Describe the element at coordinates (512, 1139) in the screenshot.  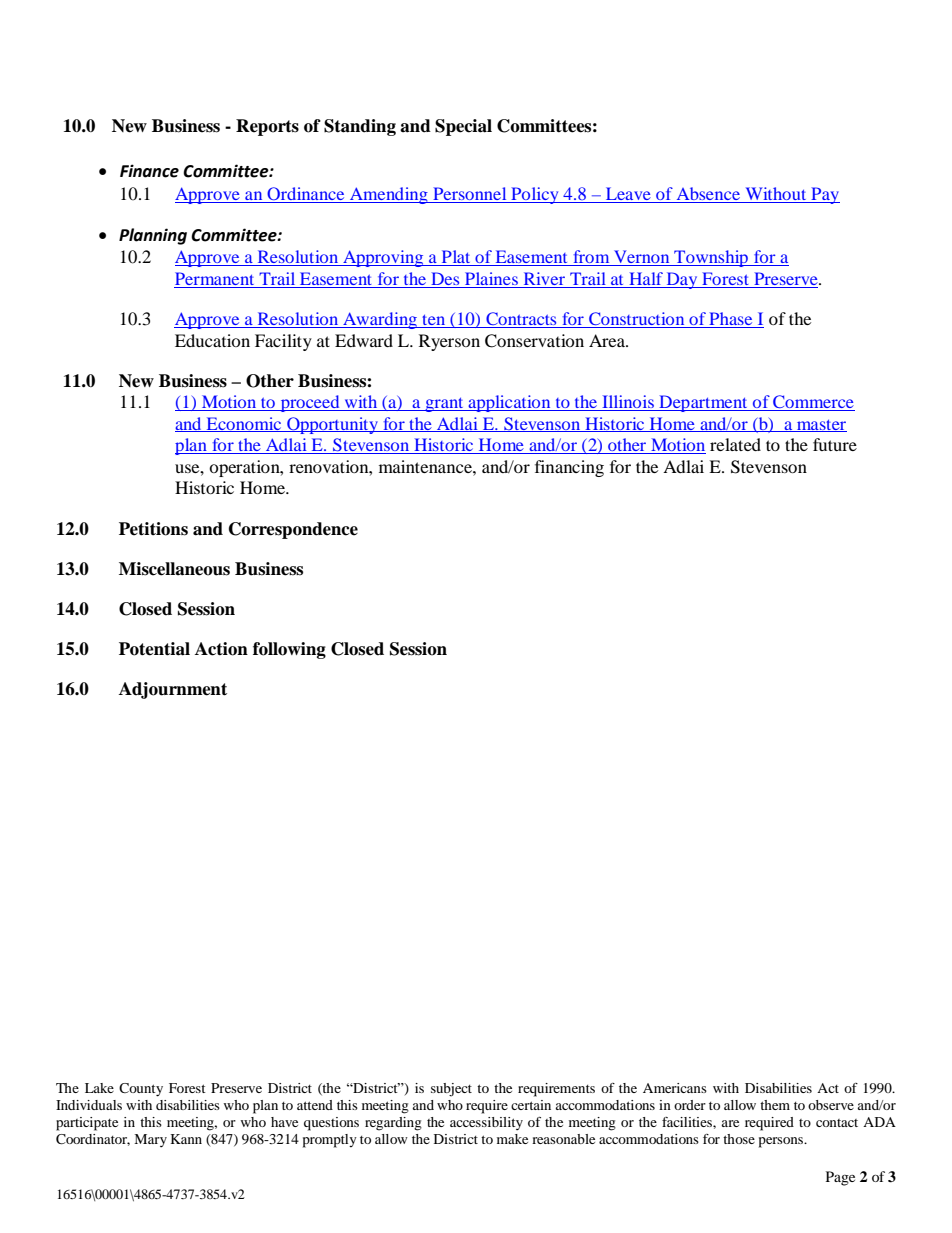
I see `make` at that location.
